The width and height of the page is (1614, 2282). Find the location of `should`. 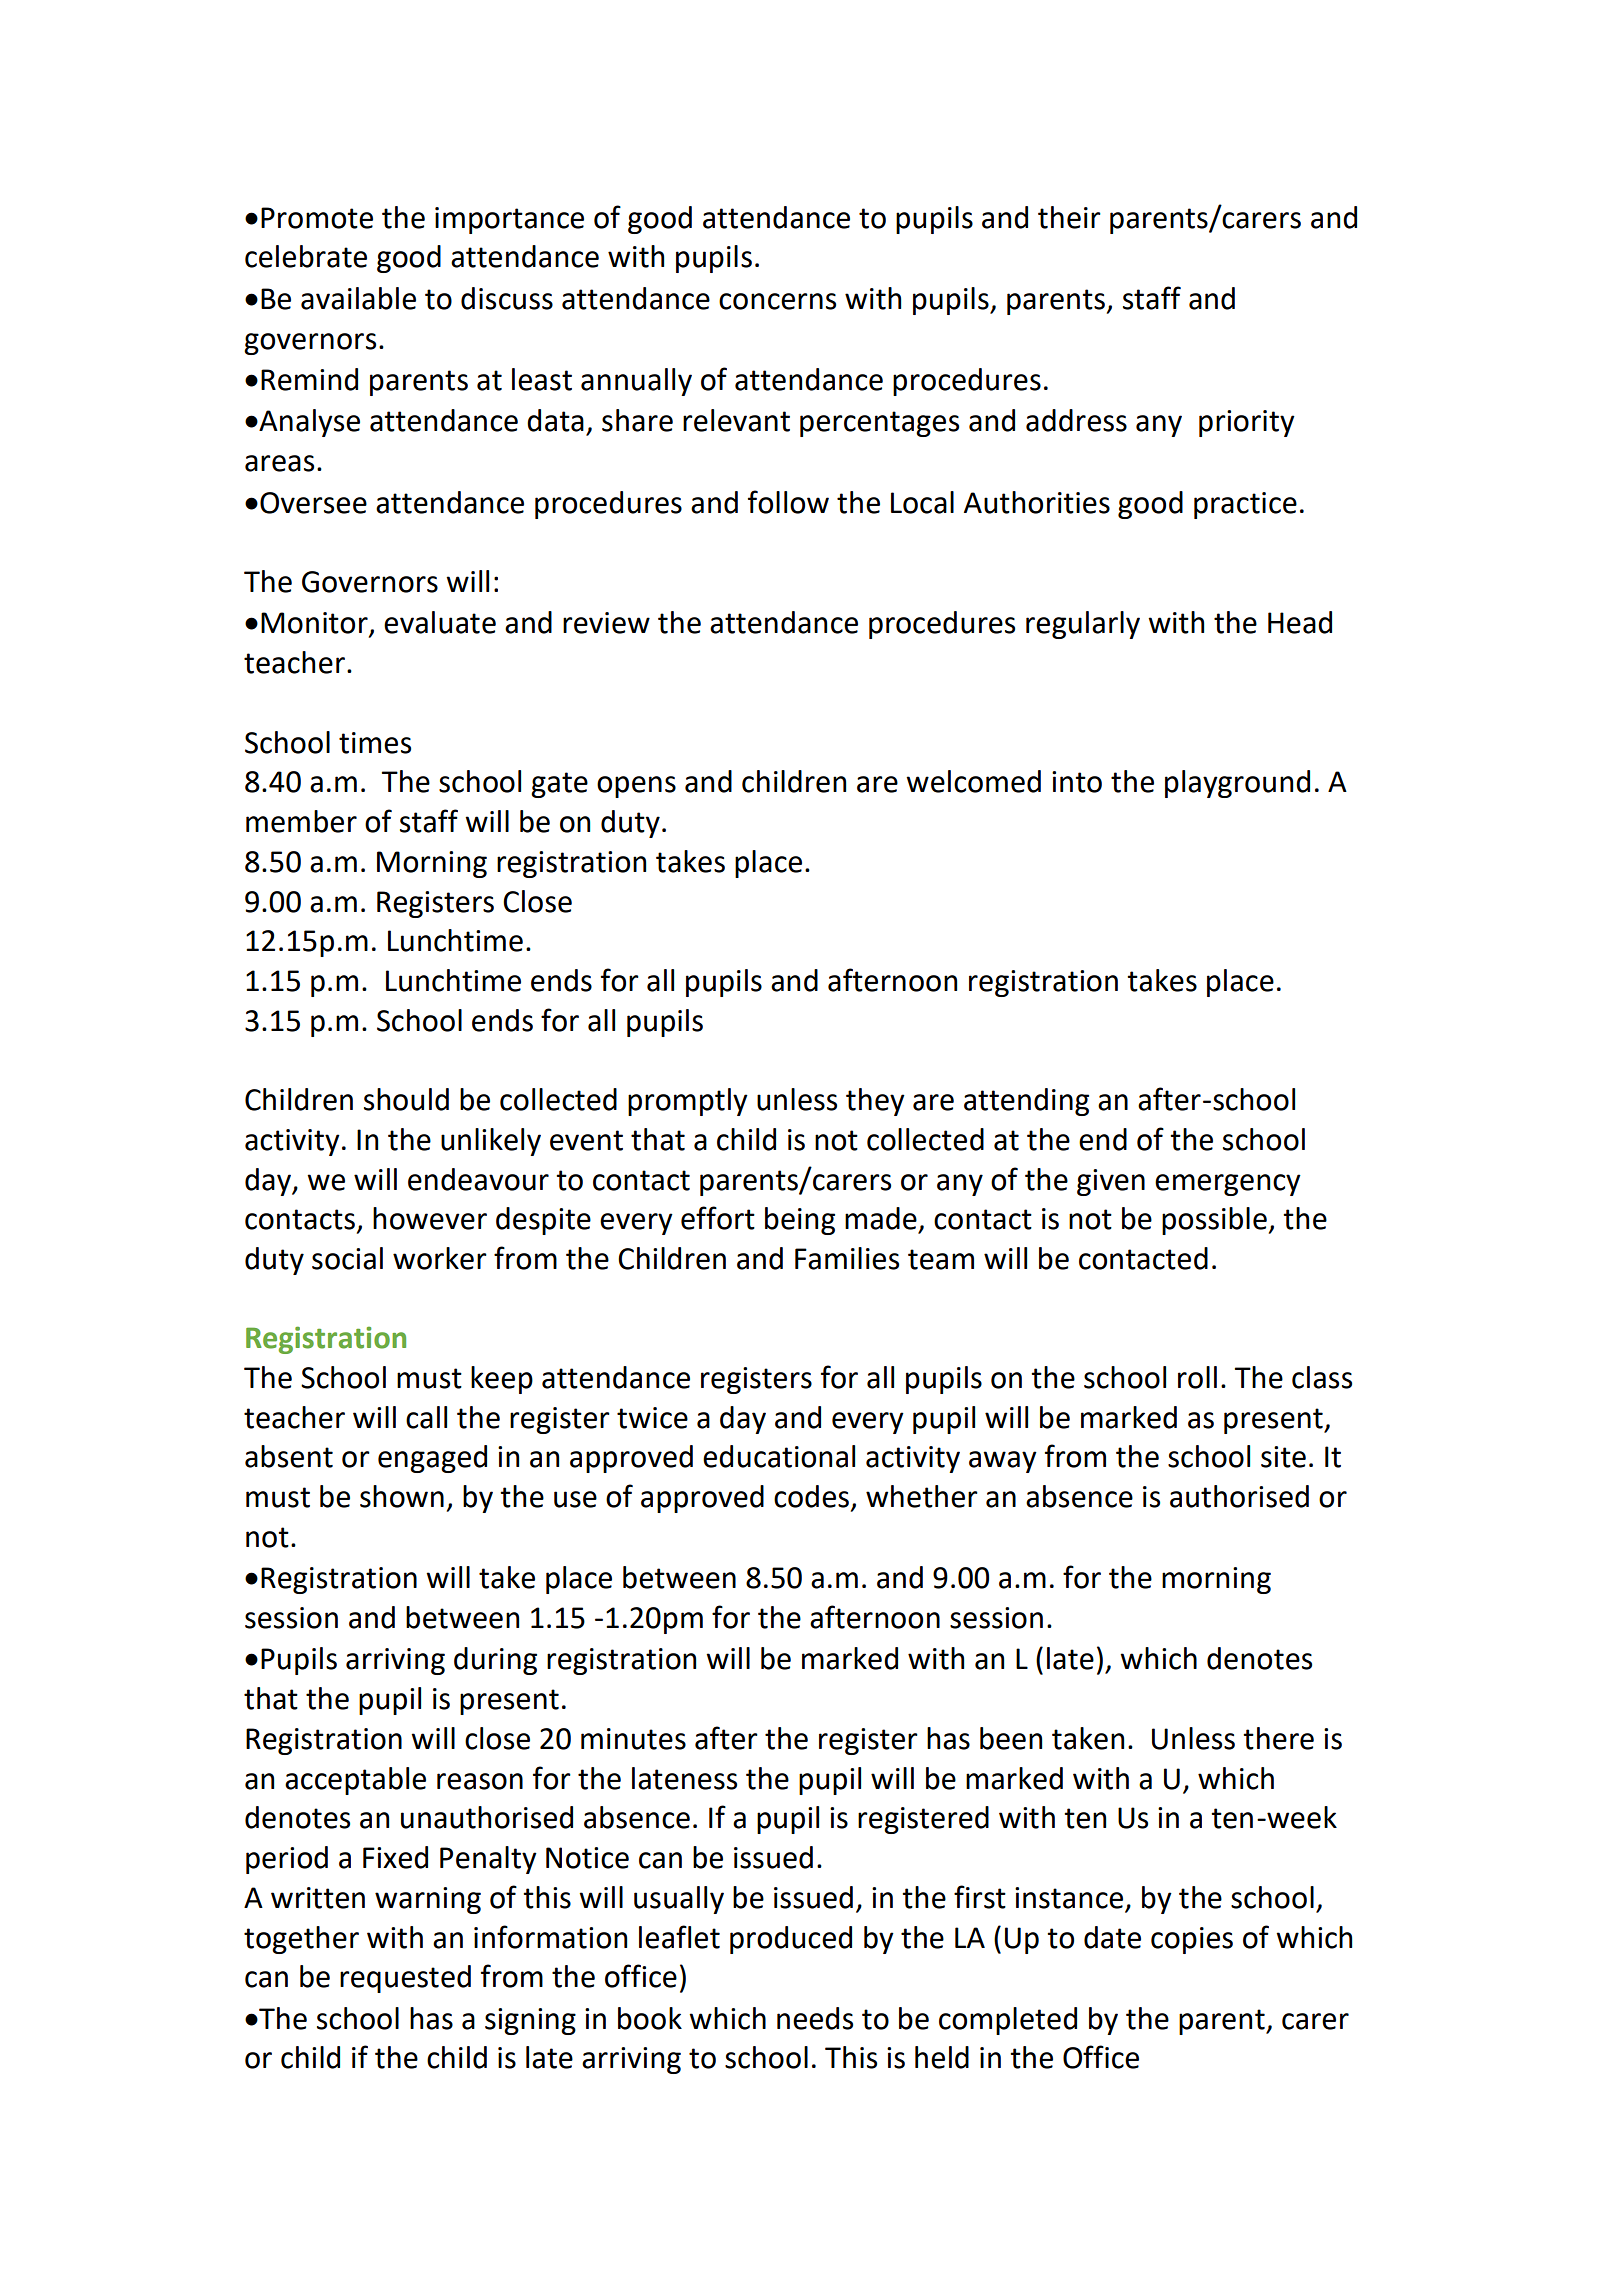

should is located at coordinates (406, 1099).
